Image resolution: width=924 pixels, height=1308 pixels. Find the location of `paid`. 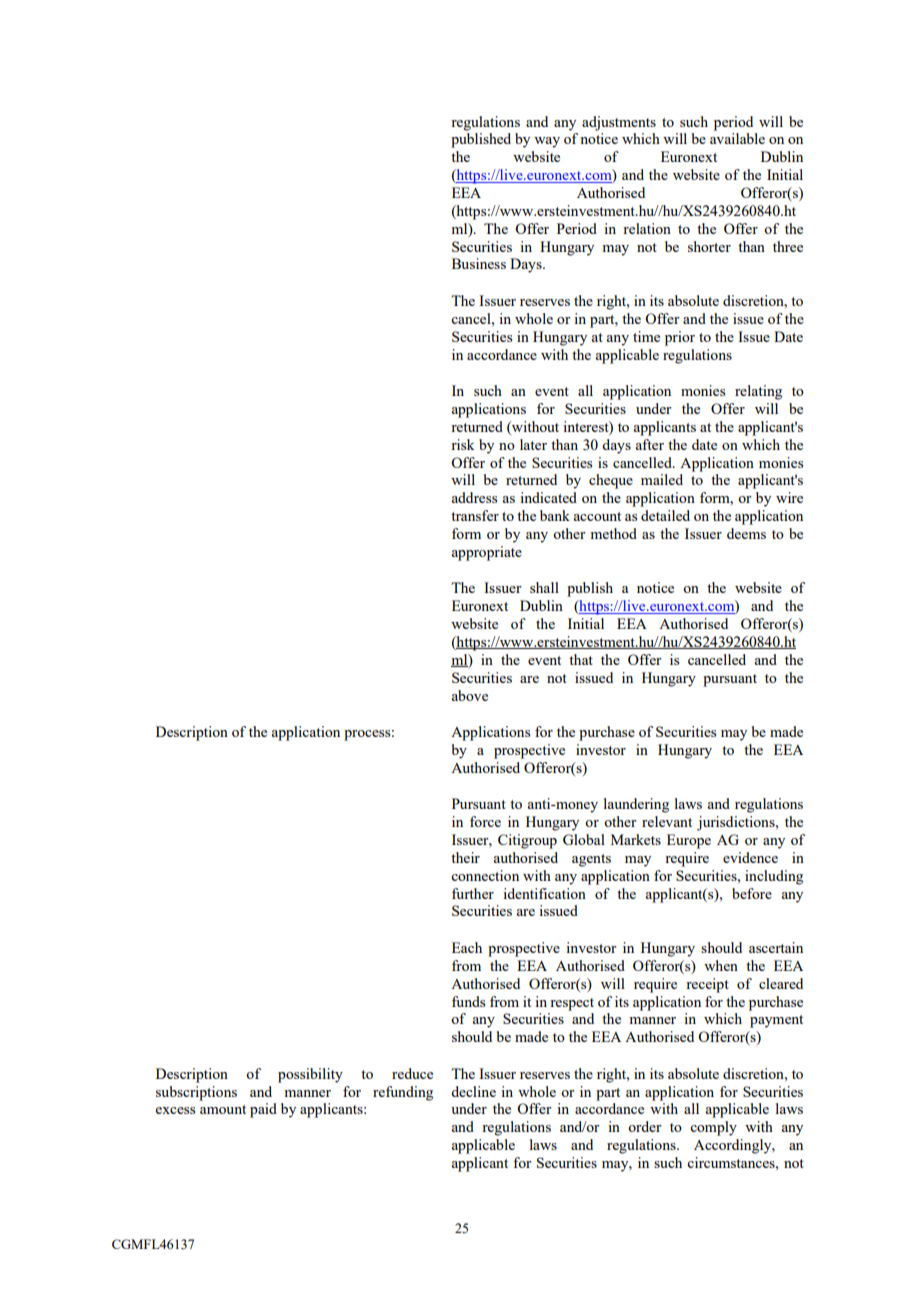

paid is located at coordinates (263, 1110).
